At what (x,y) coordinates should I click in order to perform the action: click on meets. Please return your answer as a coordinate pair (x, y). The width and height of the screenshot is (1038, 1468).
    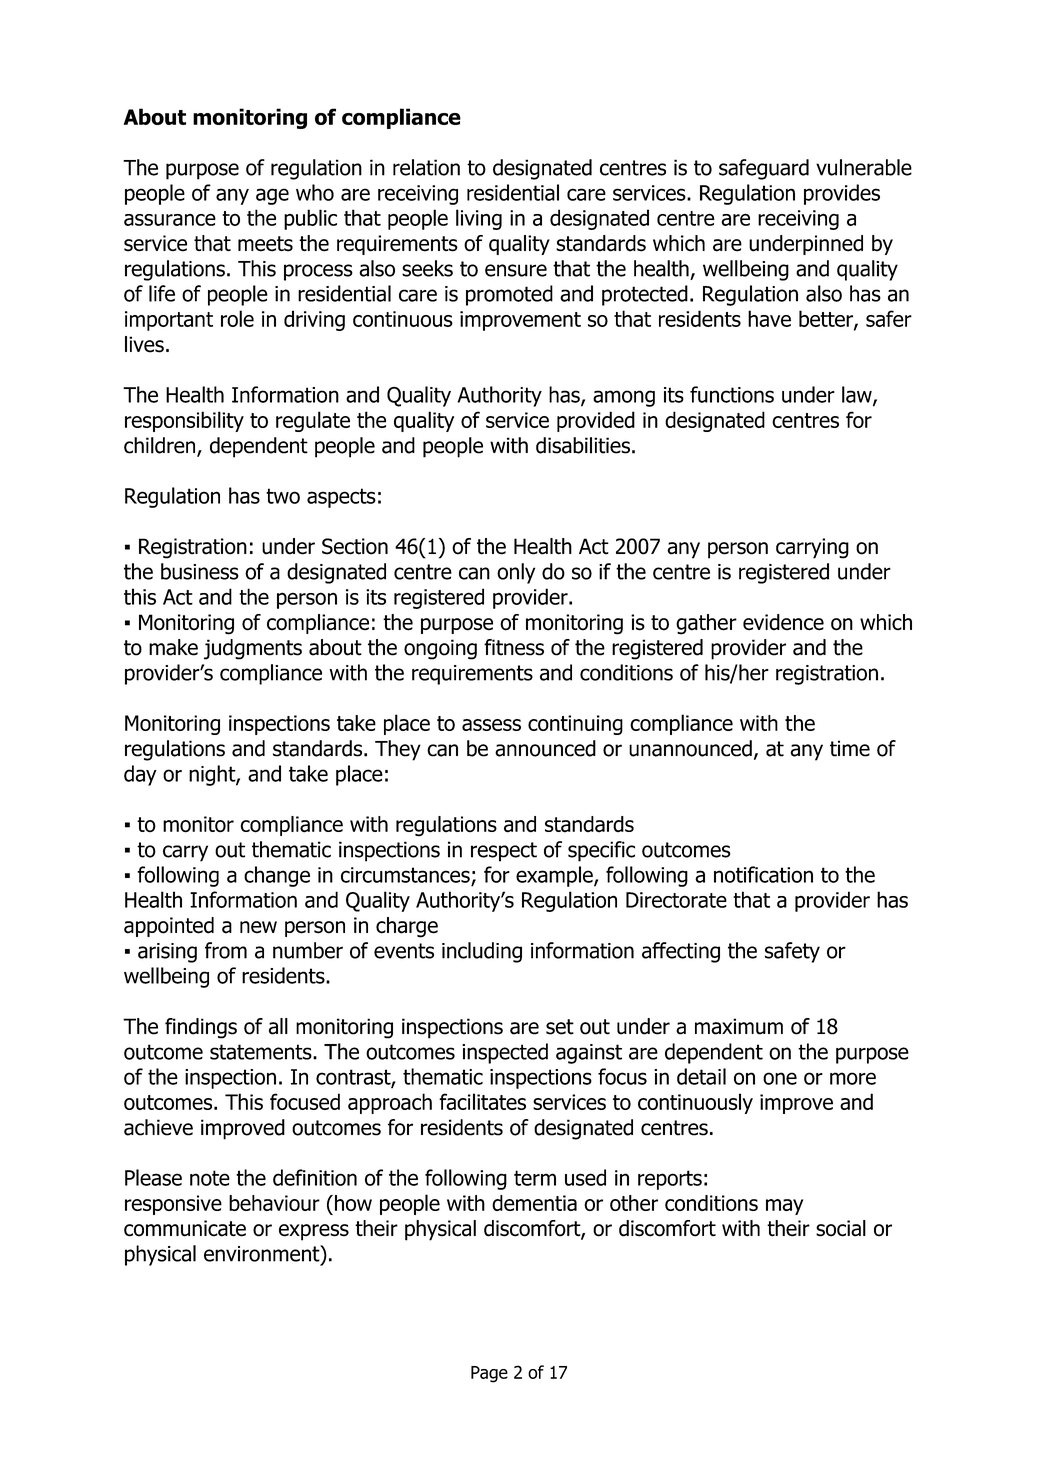
    Looking at the image, I should click on (265, 244).
